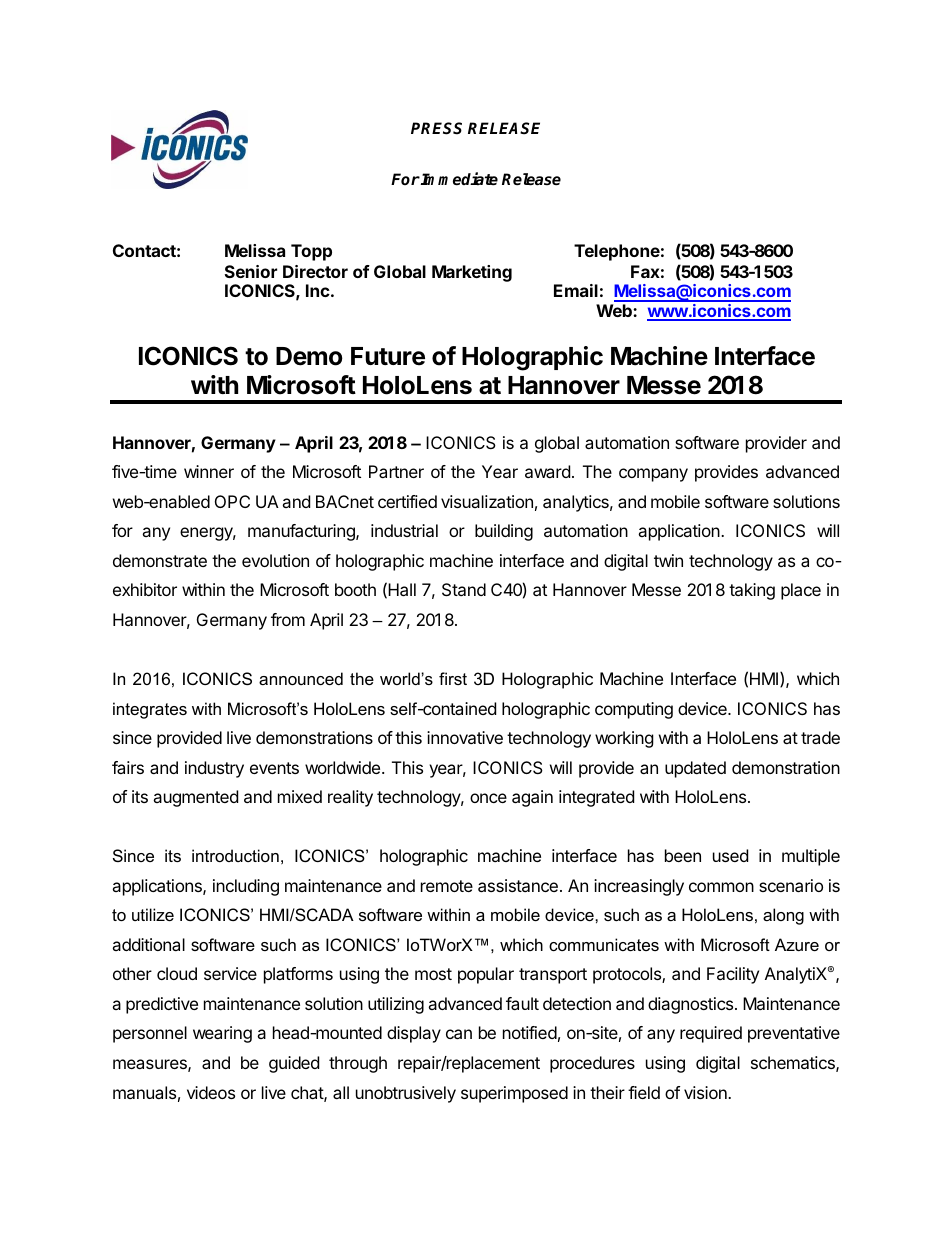  I want to click on Immediate, so click(458, 179).
